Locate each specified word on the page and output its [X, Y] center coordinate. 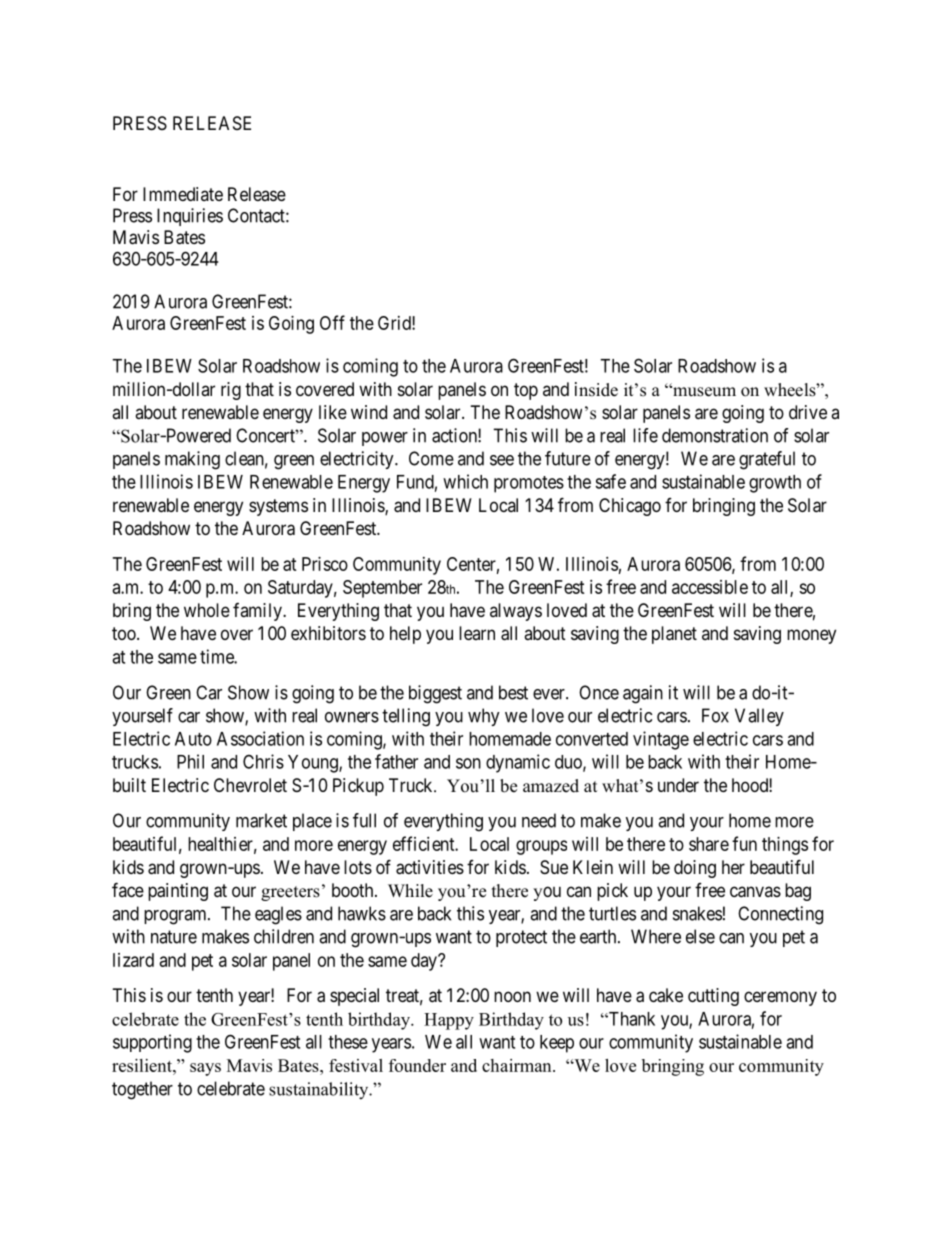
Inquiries [190, 217]
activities [430, 867]
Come [431, 458]
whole [207, 610]
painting [178, 892]
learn [477, 633]
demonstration [715, 435]
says [205, 1069]
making [192, 460]
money [811, 636]
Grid [395, 323]
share [709, 844]
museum [703, 391]
